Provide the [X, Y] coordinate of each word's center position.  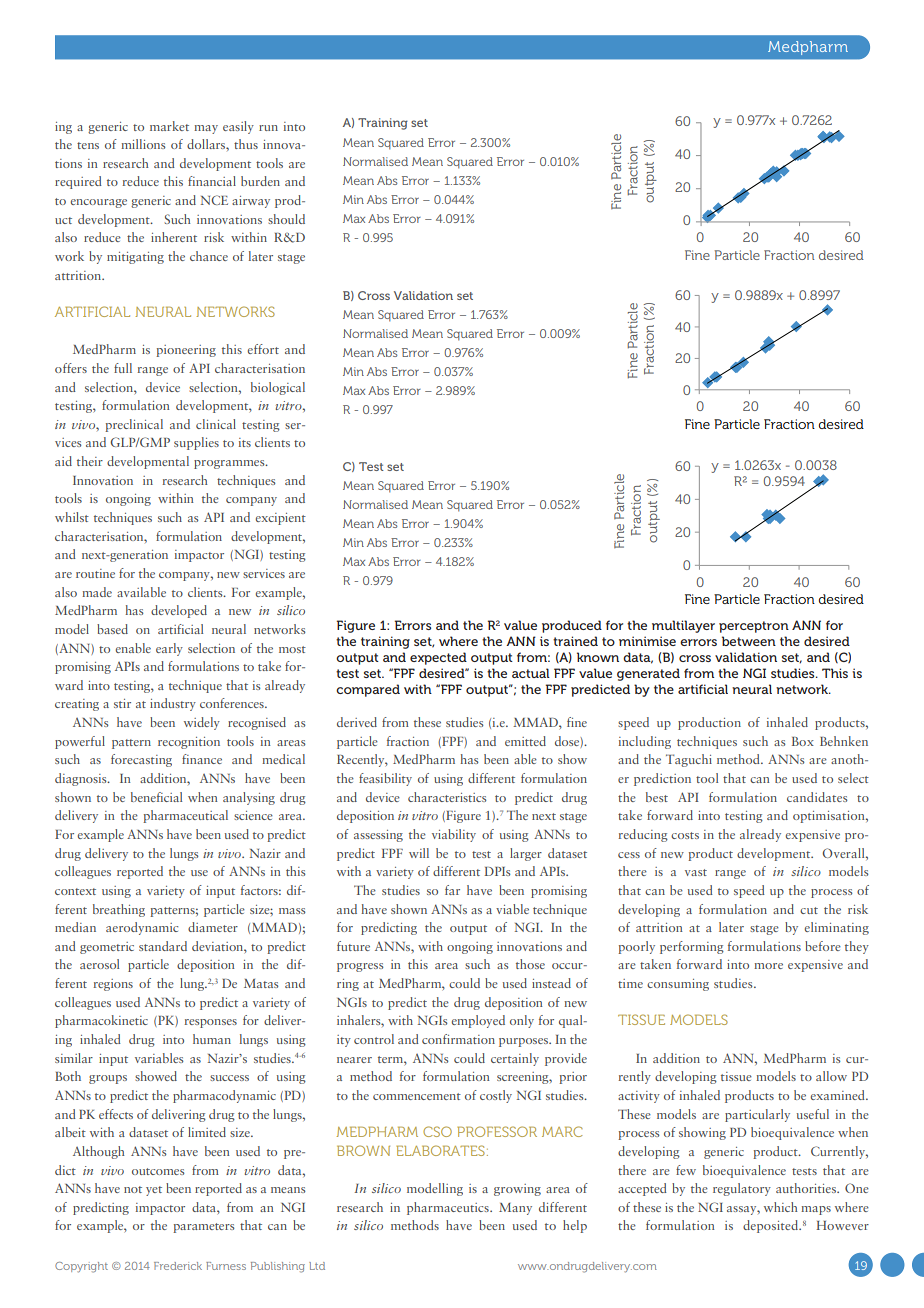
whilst [72, 517]
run [268, 128]
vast [696, 872]
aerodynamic [142, 928]
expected [438, 658]
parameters [204, 1228]
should [286, 219]
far [452, 890]
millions [143, 144]
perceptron [754, 627]
